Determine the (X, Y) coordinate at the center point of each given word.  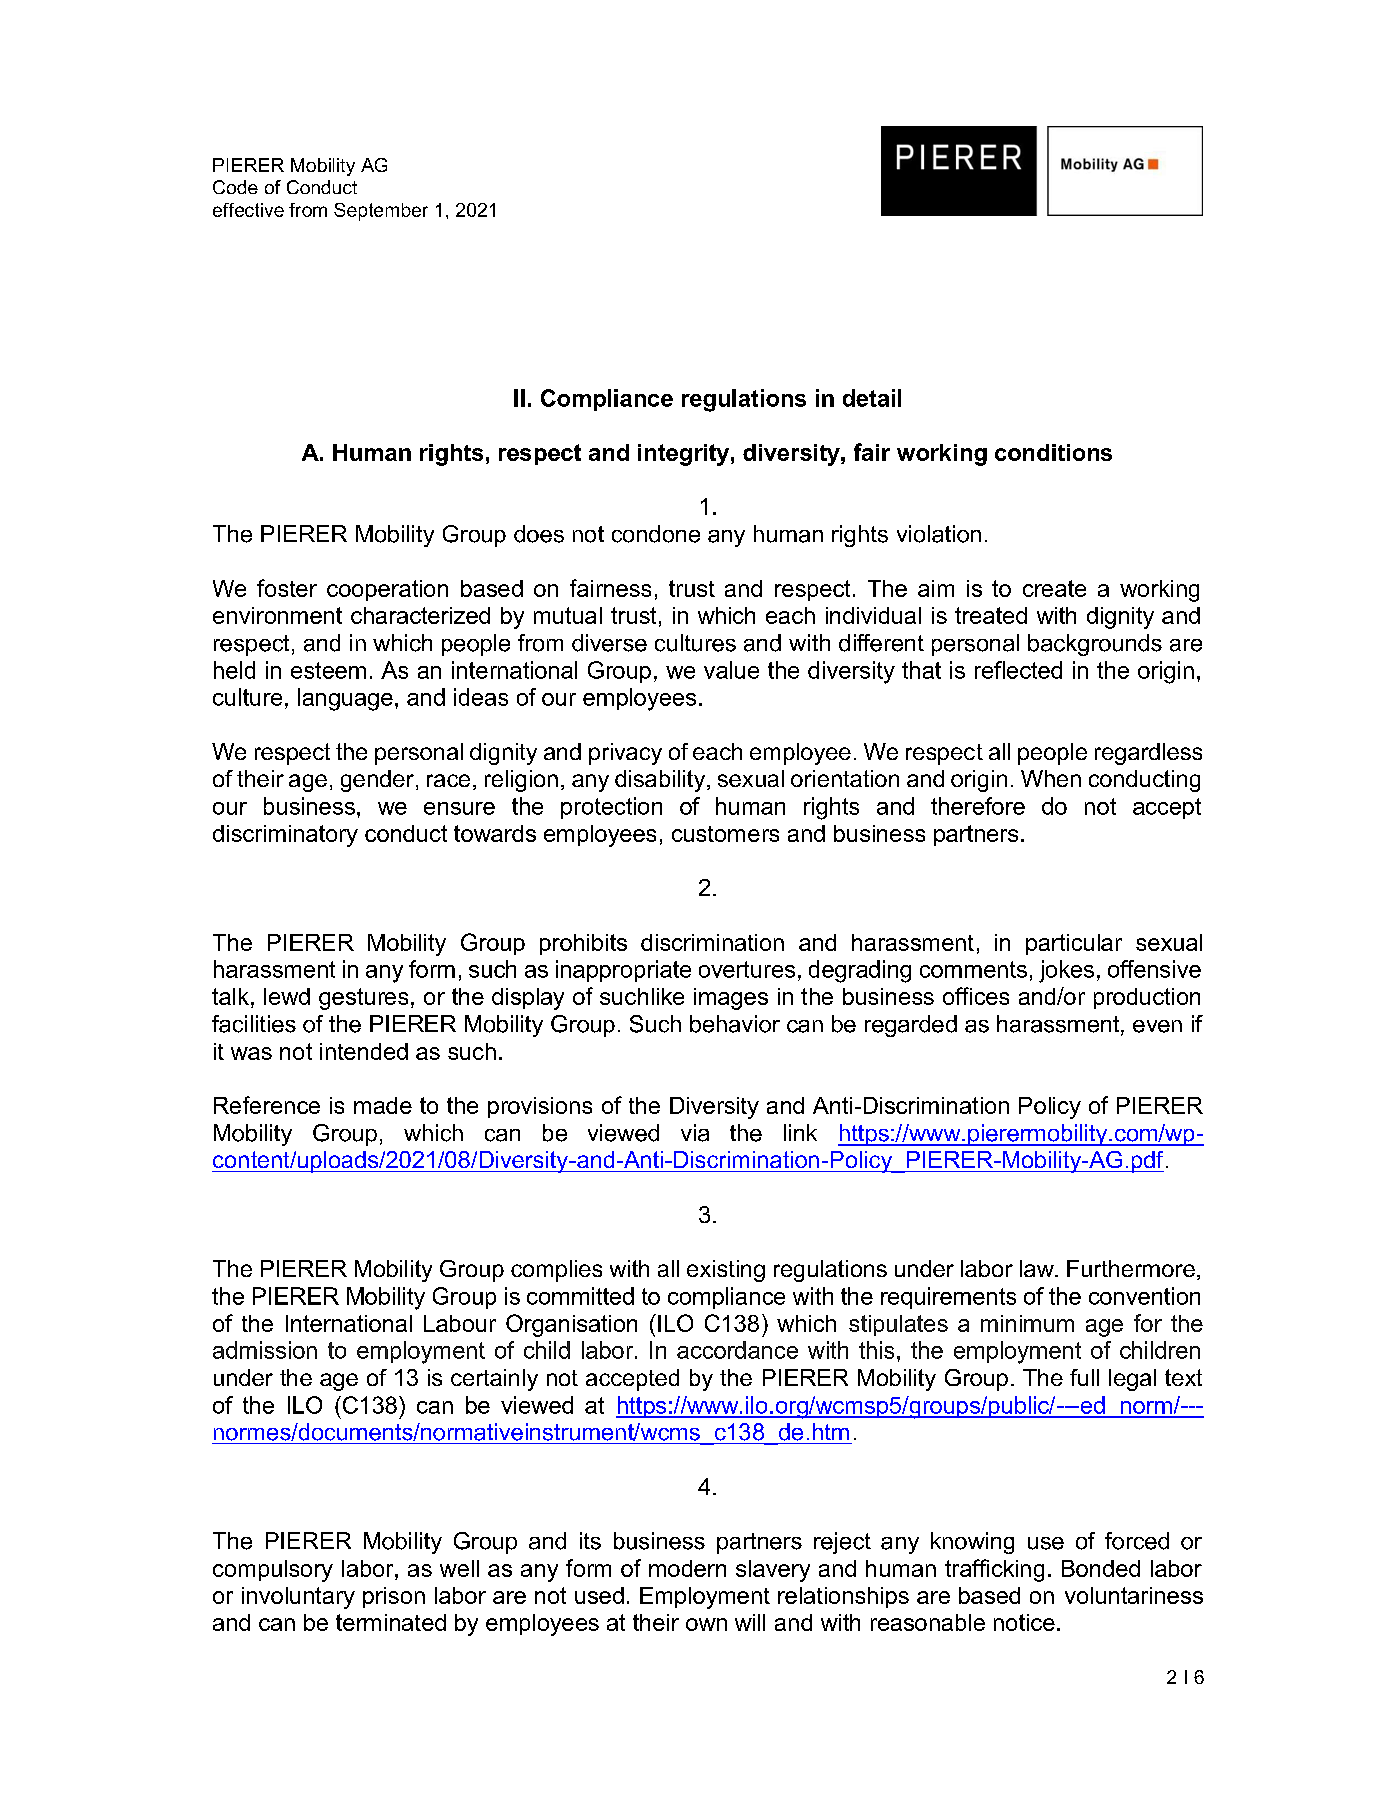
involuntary (298, 1598)
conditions (1053, 452)
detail (872, 398)
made (383, 1105)
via (695, 1133)
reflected (1018, 670)
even (1157, 1026)
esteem (328, 670)
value (731, 670)
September (381, 212)
